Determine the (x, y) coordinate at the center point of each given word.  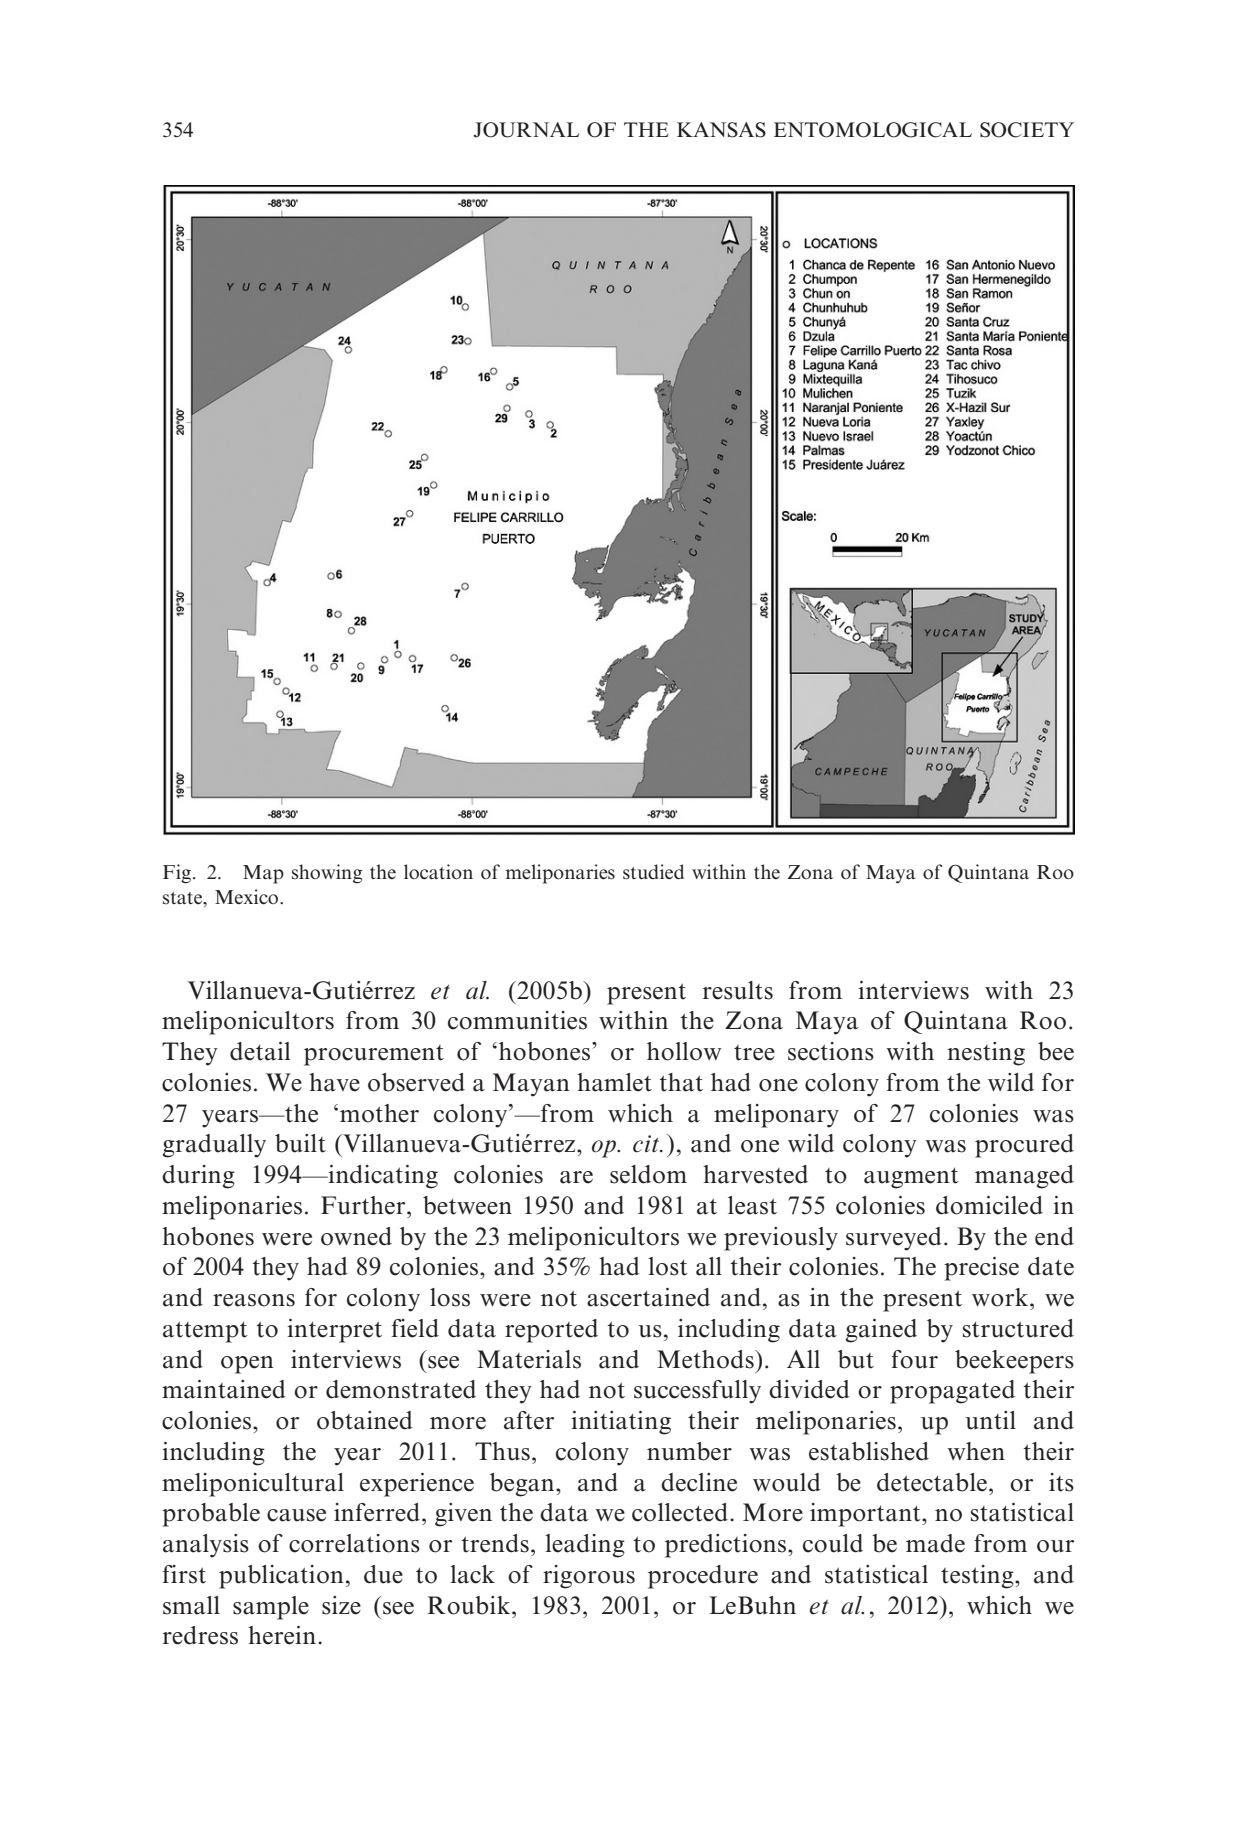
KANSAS (721, 130)
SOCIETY (1027, 130)
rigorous (589, 1577)
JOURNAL (526, 130)
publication (281, 1577)
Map (263, 874)
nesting (986, 1054)
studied (653, 872)
